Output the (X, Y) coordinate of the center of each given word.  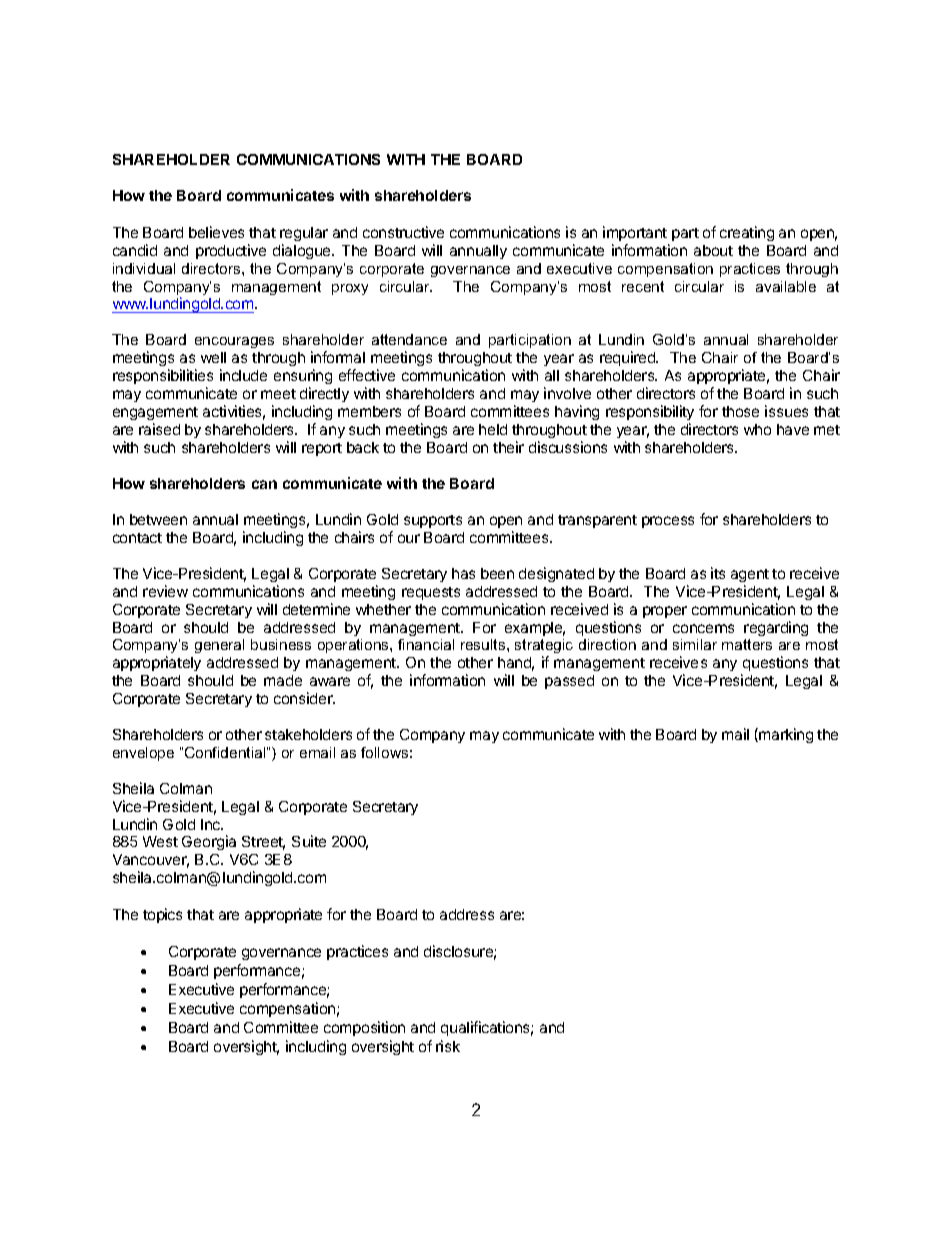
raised (159, 429)
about (713, 250)
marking (785, 735)
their (508, 447)
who (757, 429)
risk (448, 1046)
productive (231, 251)
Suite (309, 841)
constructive (403, 232)
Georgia (209, 842)
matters (747, 644)
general (219, 646)
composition (364, 1028)
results (484, 644)
